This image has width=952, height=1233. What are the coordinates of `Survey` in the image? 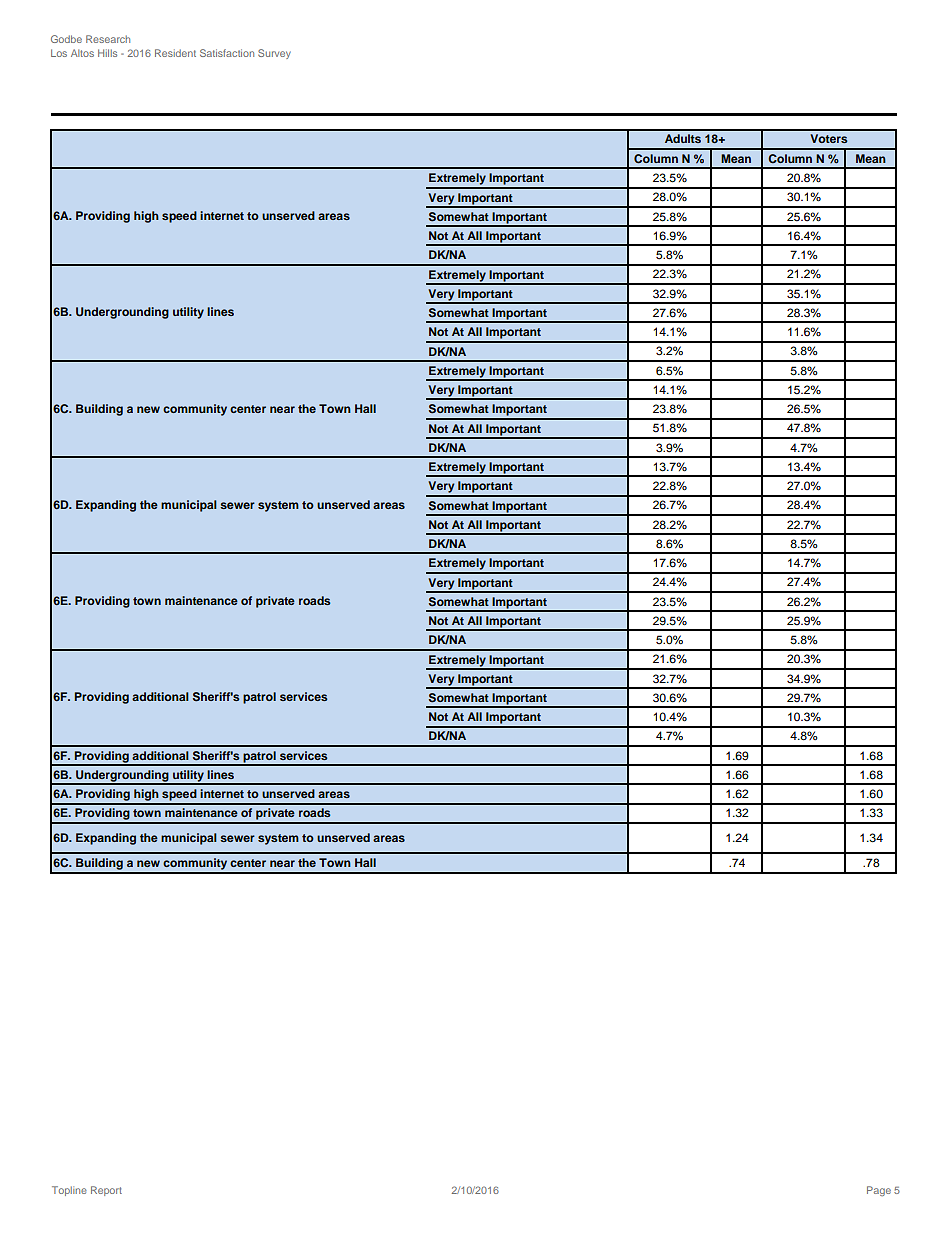 It's located at (274, 54).
